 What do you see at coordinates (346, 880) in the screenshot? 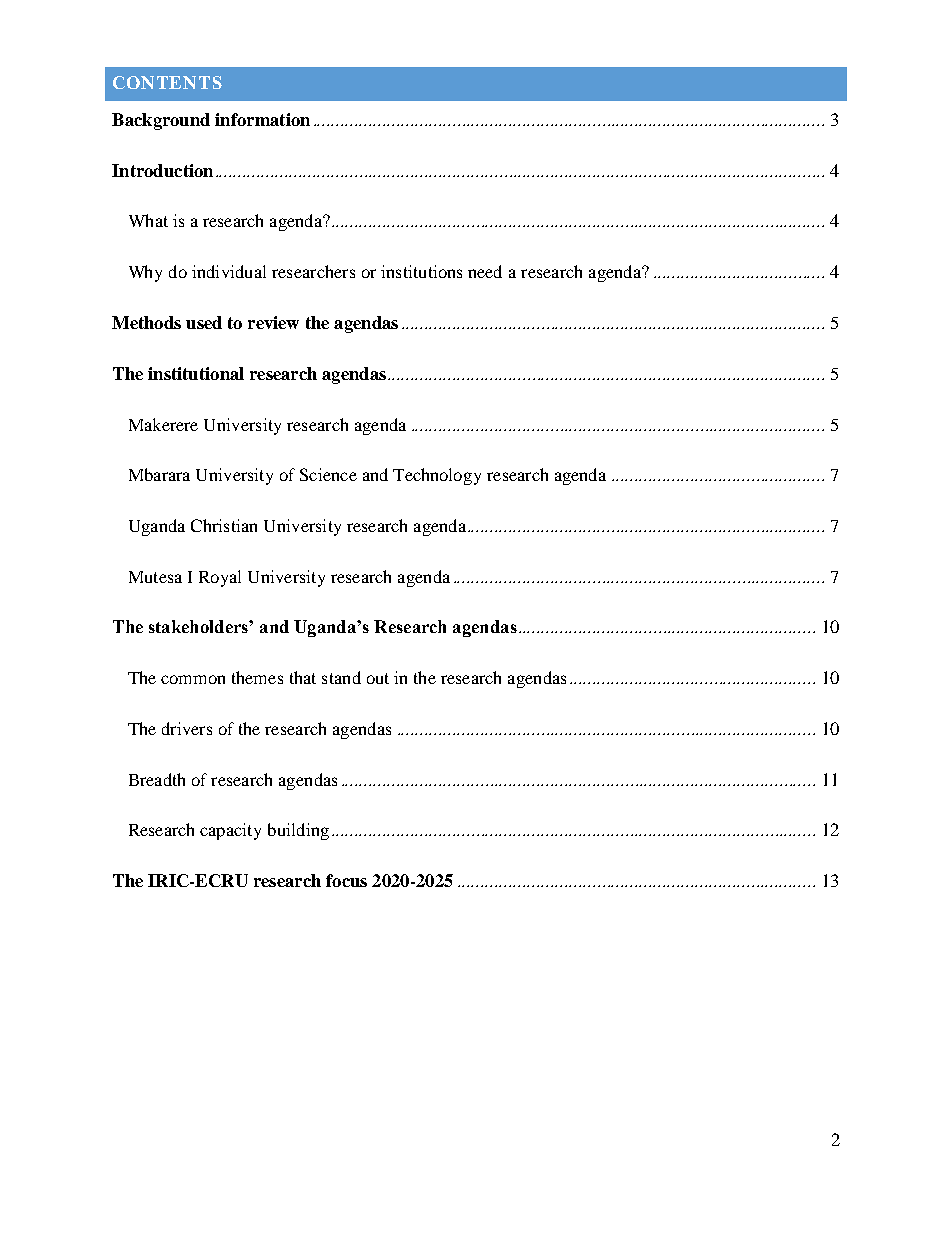
I see `focus` at bounding box center [346, 880].
